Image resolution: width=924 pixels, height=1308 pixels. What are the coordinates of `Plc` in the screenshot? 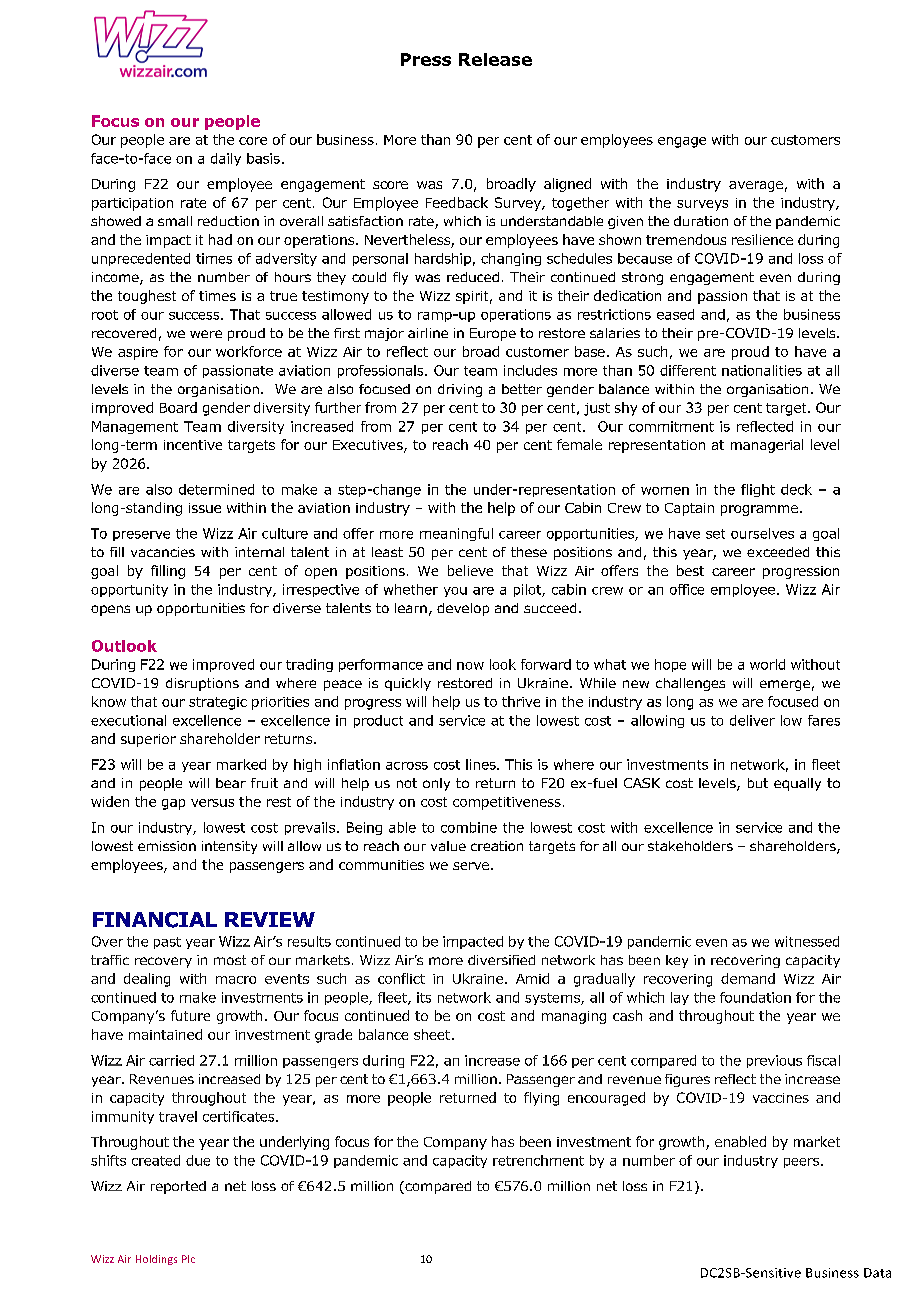 It's located at (188, 1259).
